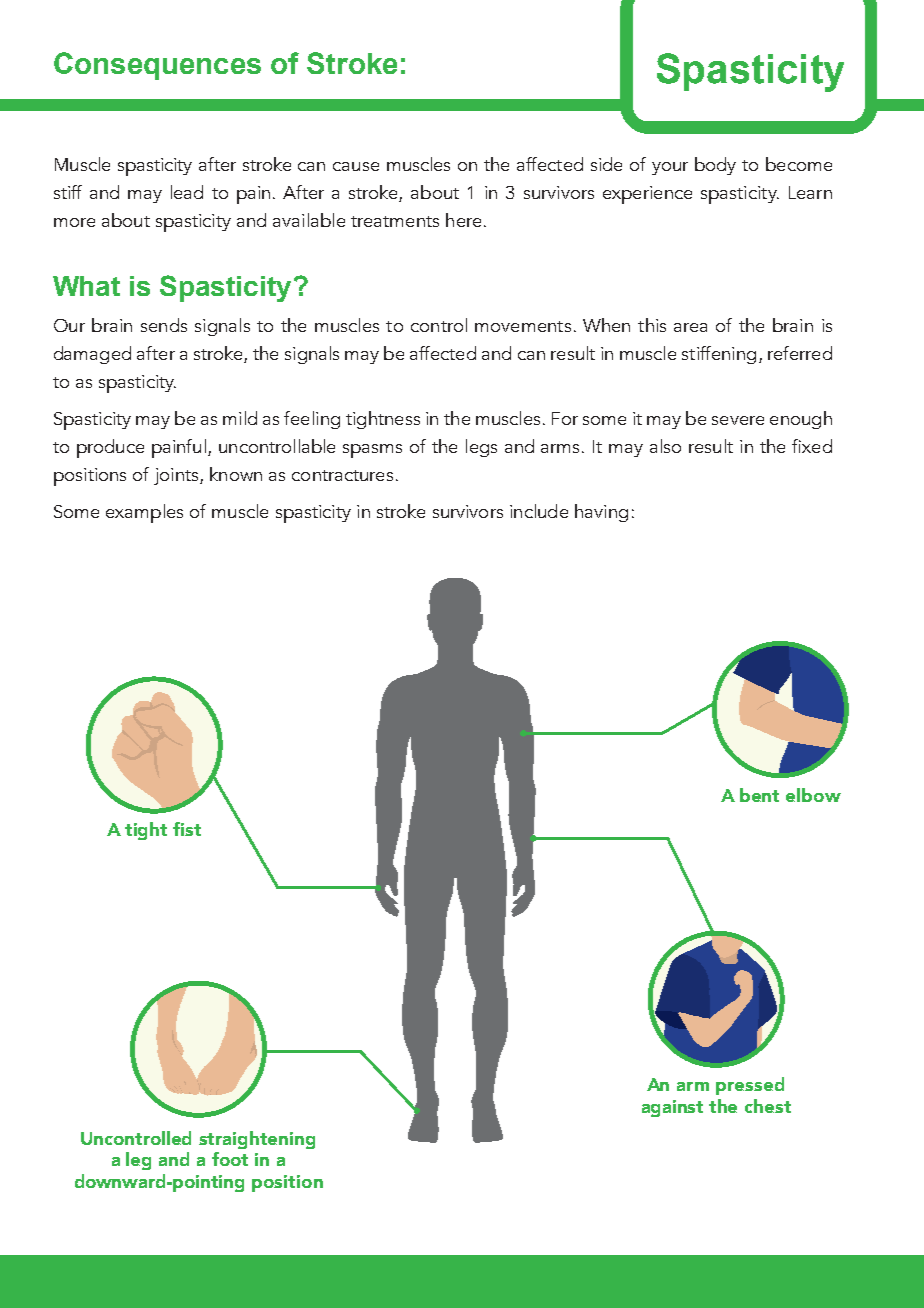 The height and width of the page is (1308, 924). Describe the element at coordinates (187, 829) in the page. I see `fist` at that location.
